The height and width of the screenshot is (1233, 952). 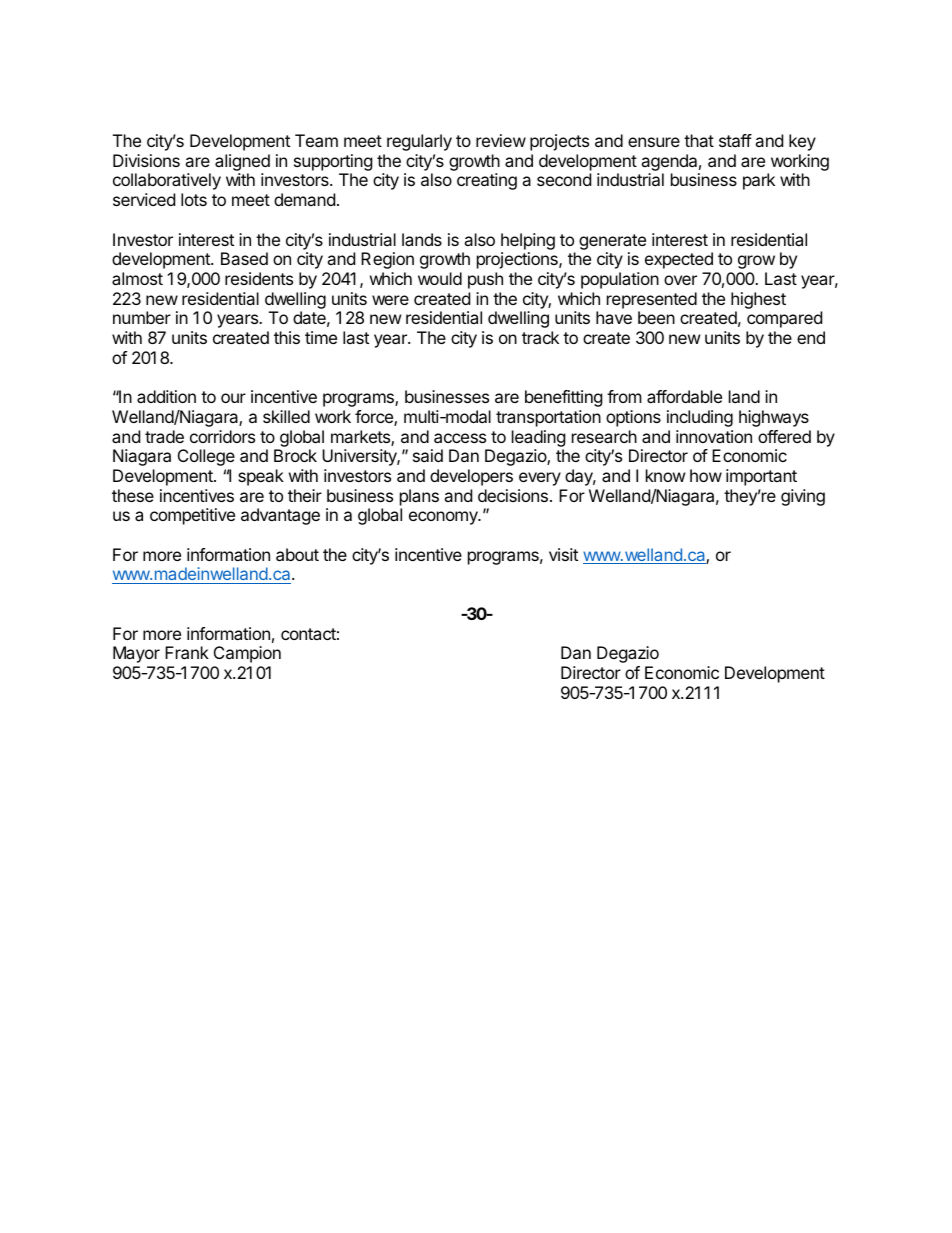 I want to click on Frank, so click(x=187, y=652).
